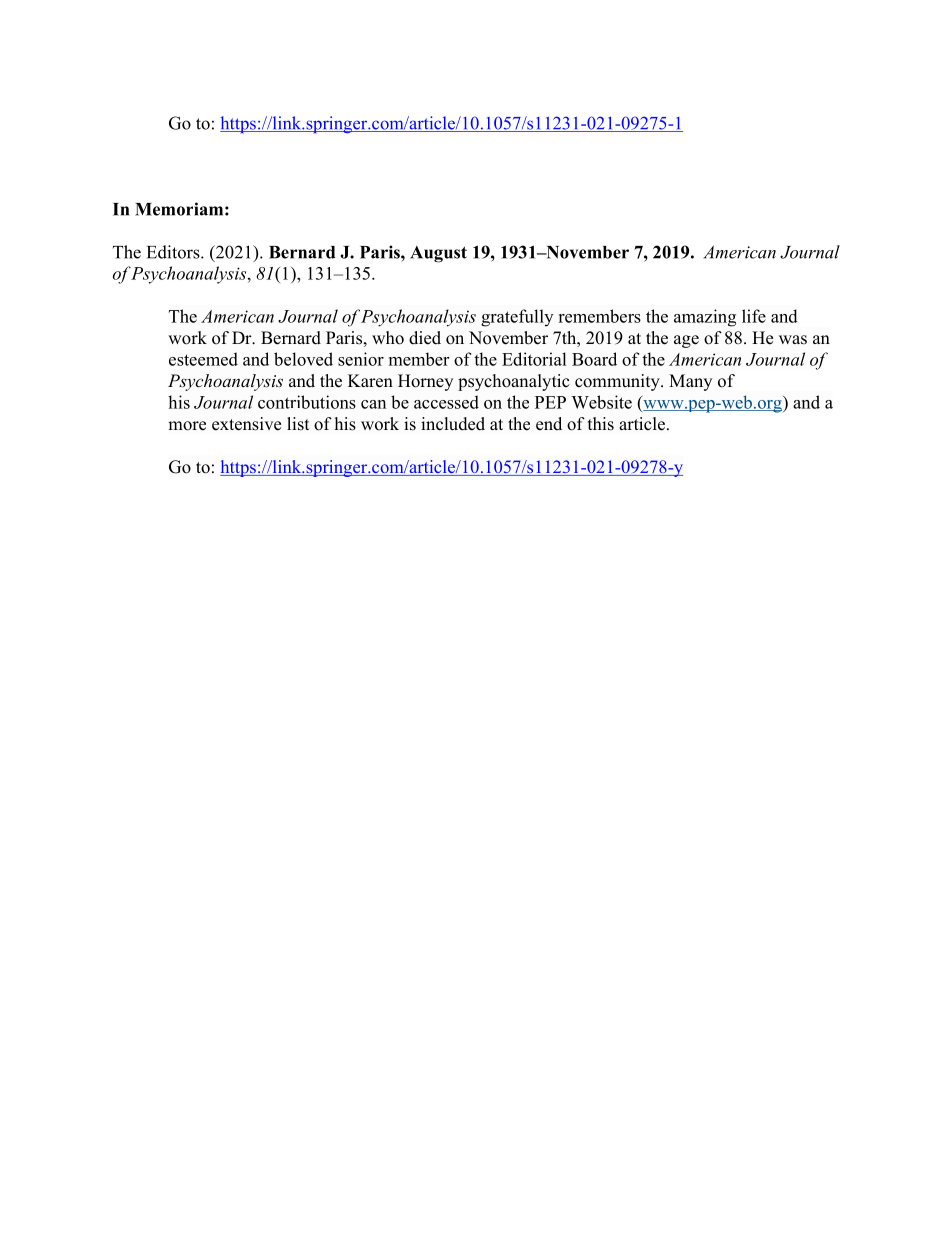  What do you see at coordinates (246, 424) in the screenshot?
I see `extensive` at bounding box center [246, 424].
